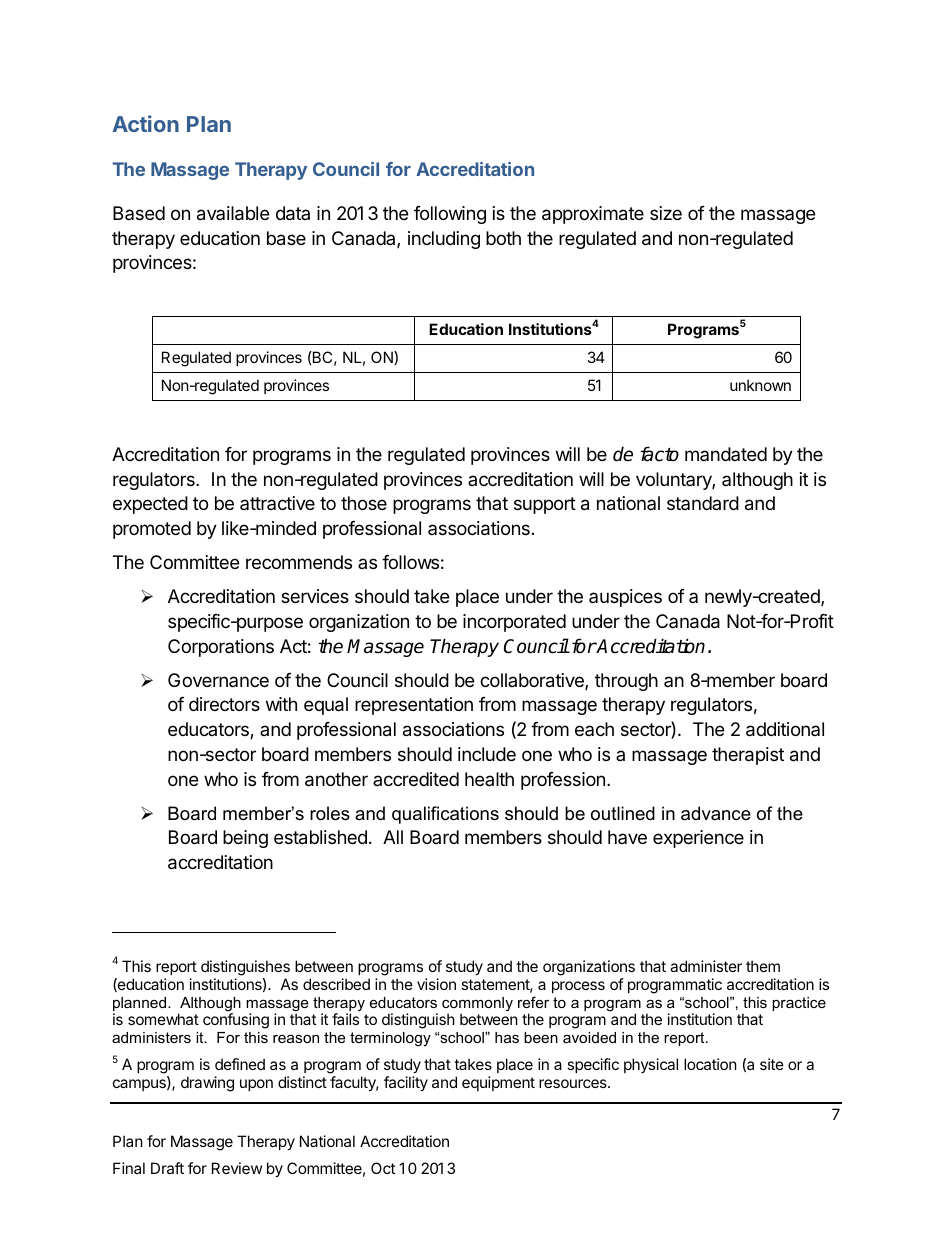 The image size is (952, 1233). What do you see at coordinates (626, 682) in the screenshot?
I see `through` at bounding box center [626, 682].
